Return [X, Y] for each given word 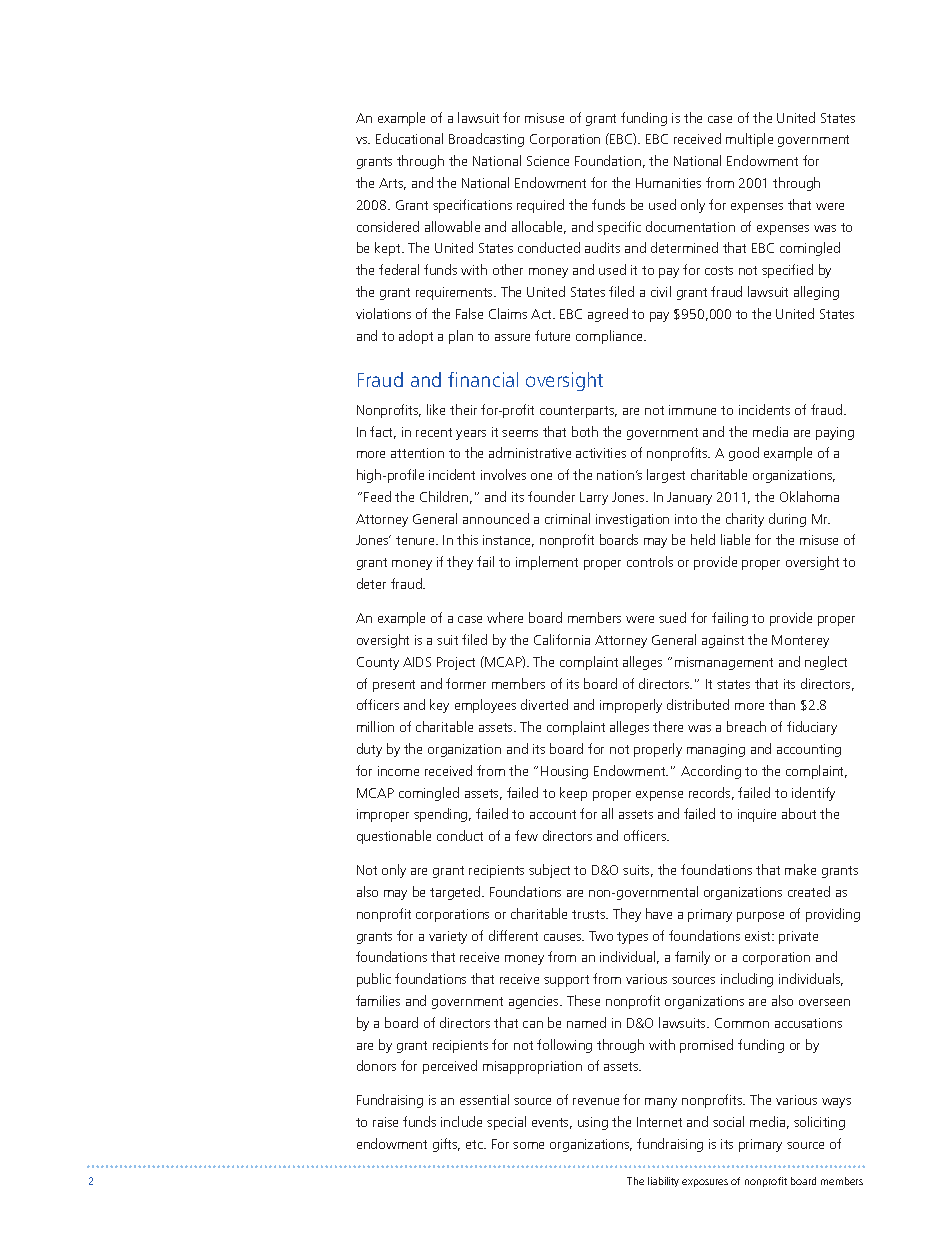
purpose [760, 917]
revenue [596, 1101]
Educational [409, 138]
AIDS [417, 662]
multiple [749, 140]
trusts [590, 914]
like [436, 409]
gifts [446, 1145]
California [562, 639]
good [744, 454]
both [585, 431]
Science [548, 161]
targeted [456, 893]
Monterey [800, 641]
